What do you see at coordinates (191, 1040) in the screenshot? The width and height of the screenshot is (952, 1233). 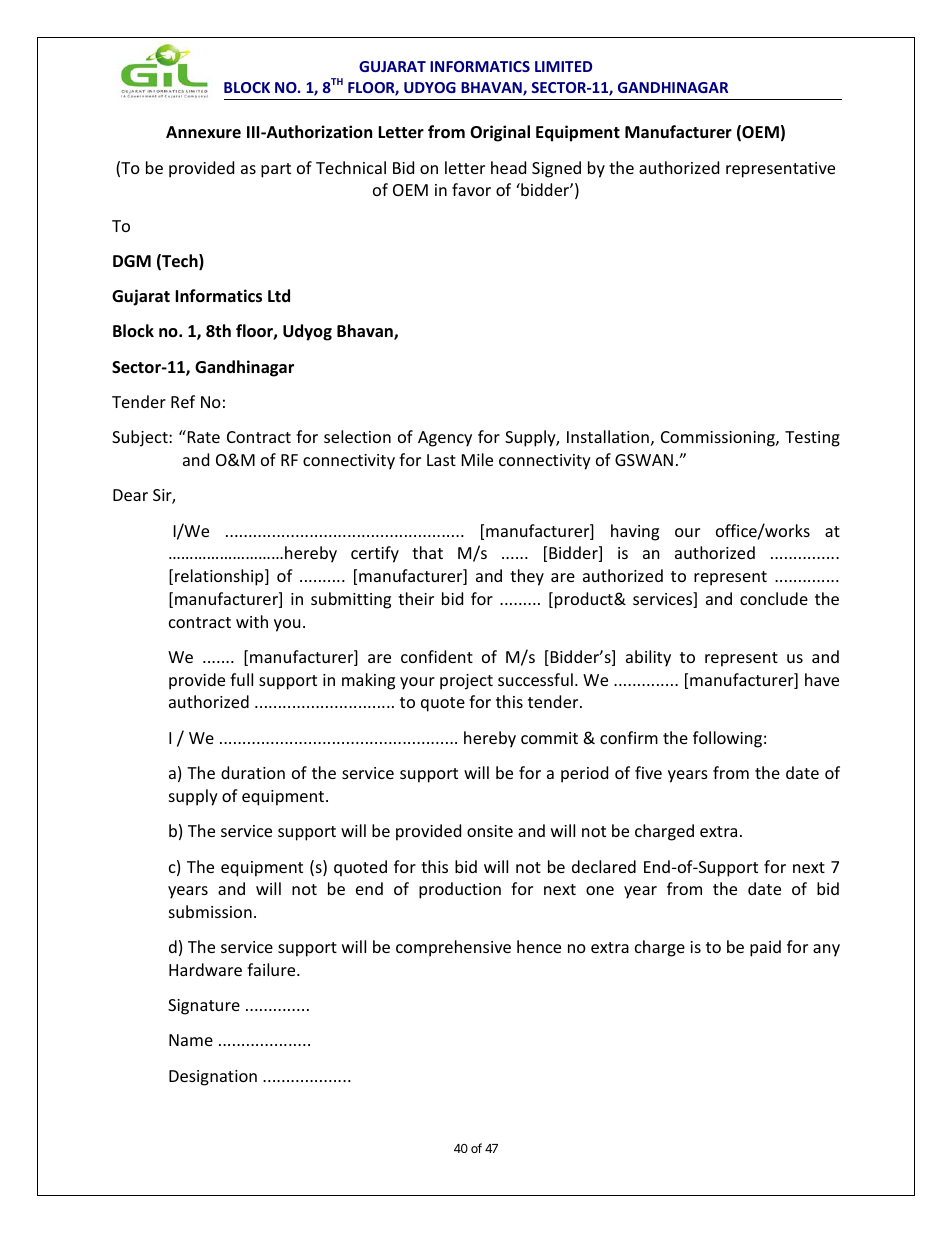 I see `Name` at bounding box center [191, 1040].
